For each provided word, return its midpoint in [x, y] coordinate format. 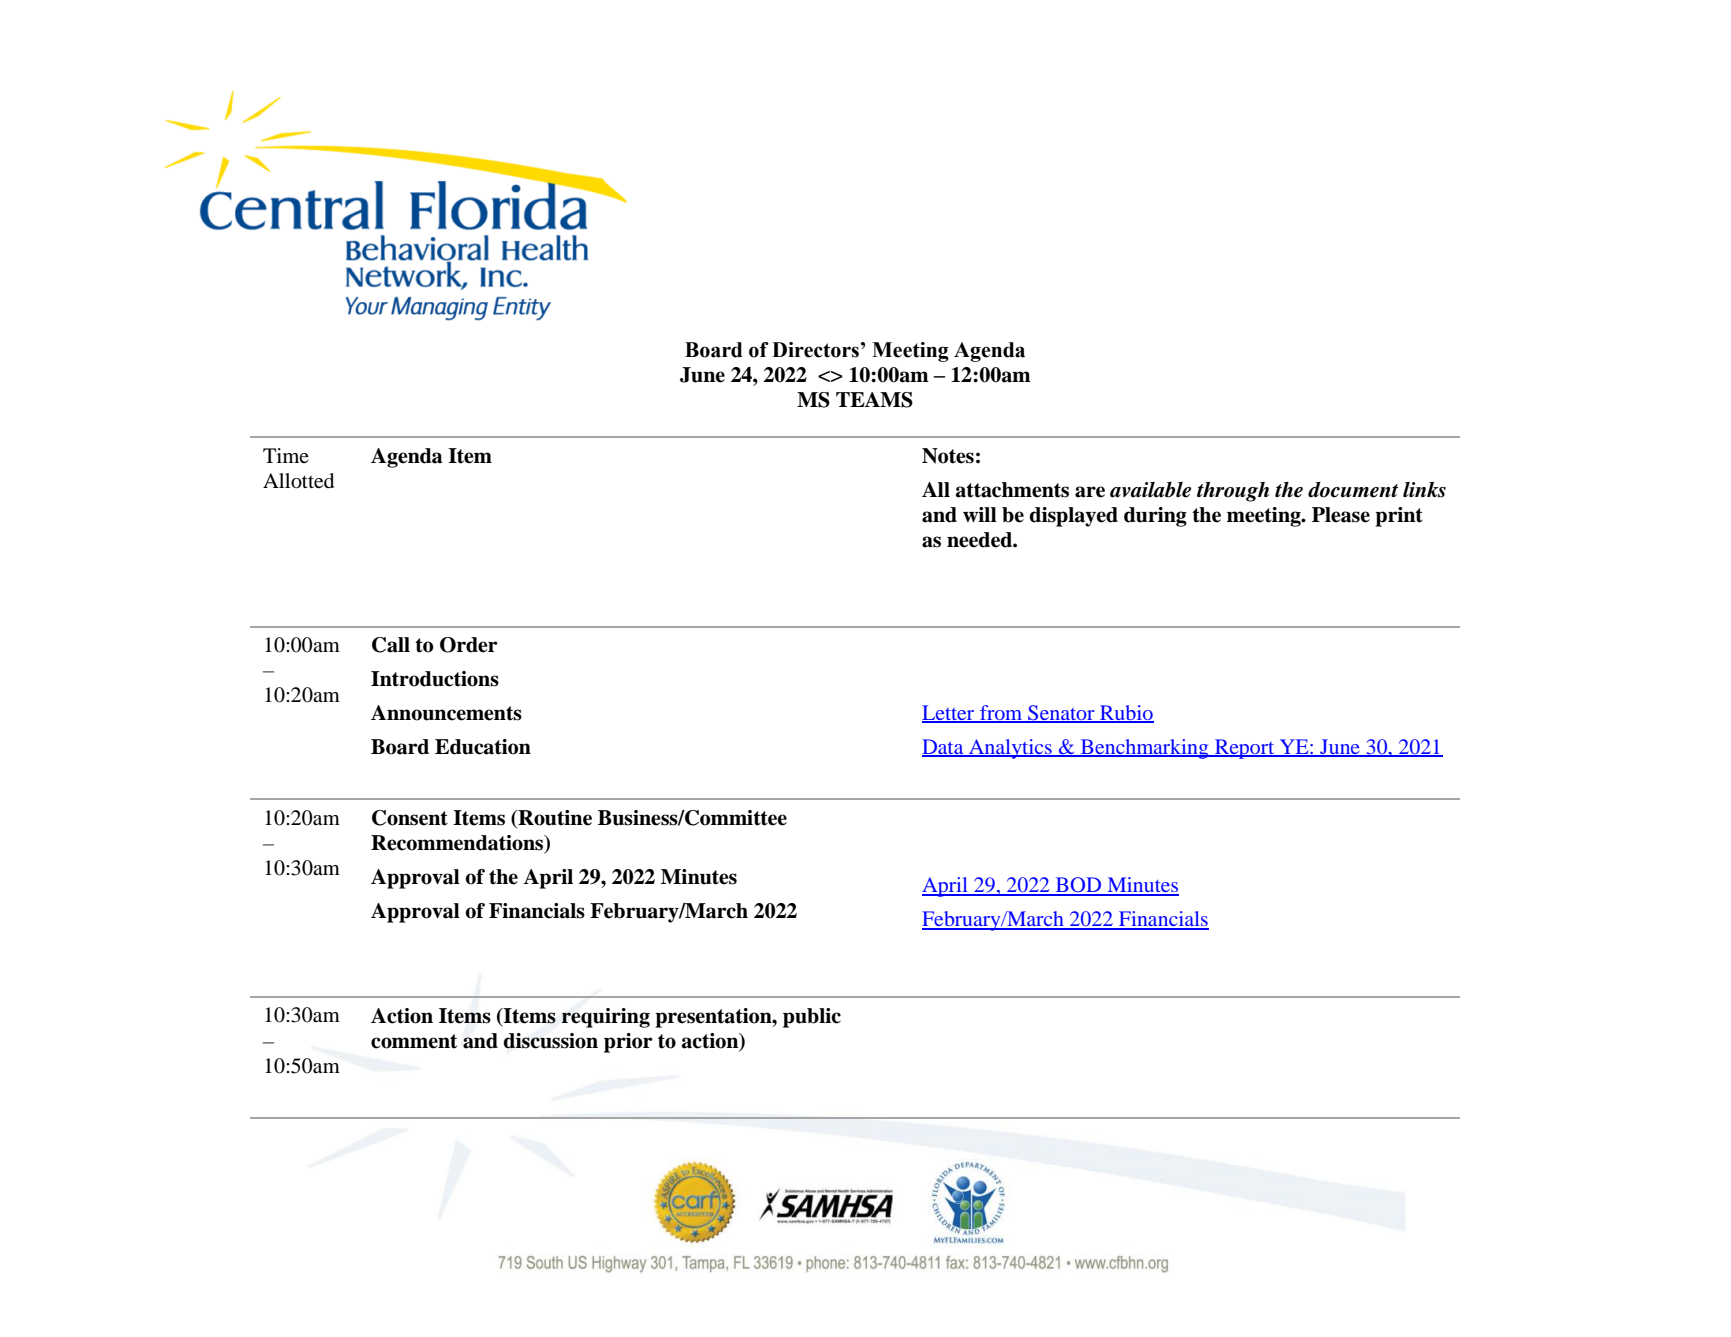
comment [414, 1041]
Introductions [435, 679]
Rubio [1126, 713]
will [980, 514]
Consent [410, 818]
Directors [815, 350]
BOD [1079, 886]
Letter [949, 713]
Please [1341, 515]
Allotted [298, 481]
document [1353, 490]
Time [286, 455]
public [812, 1018]
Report [1245, 749]
